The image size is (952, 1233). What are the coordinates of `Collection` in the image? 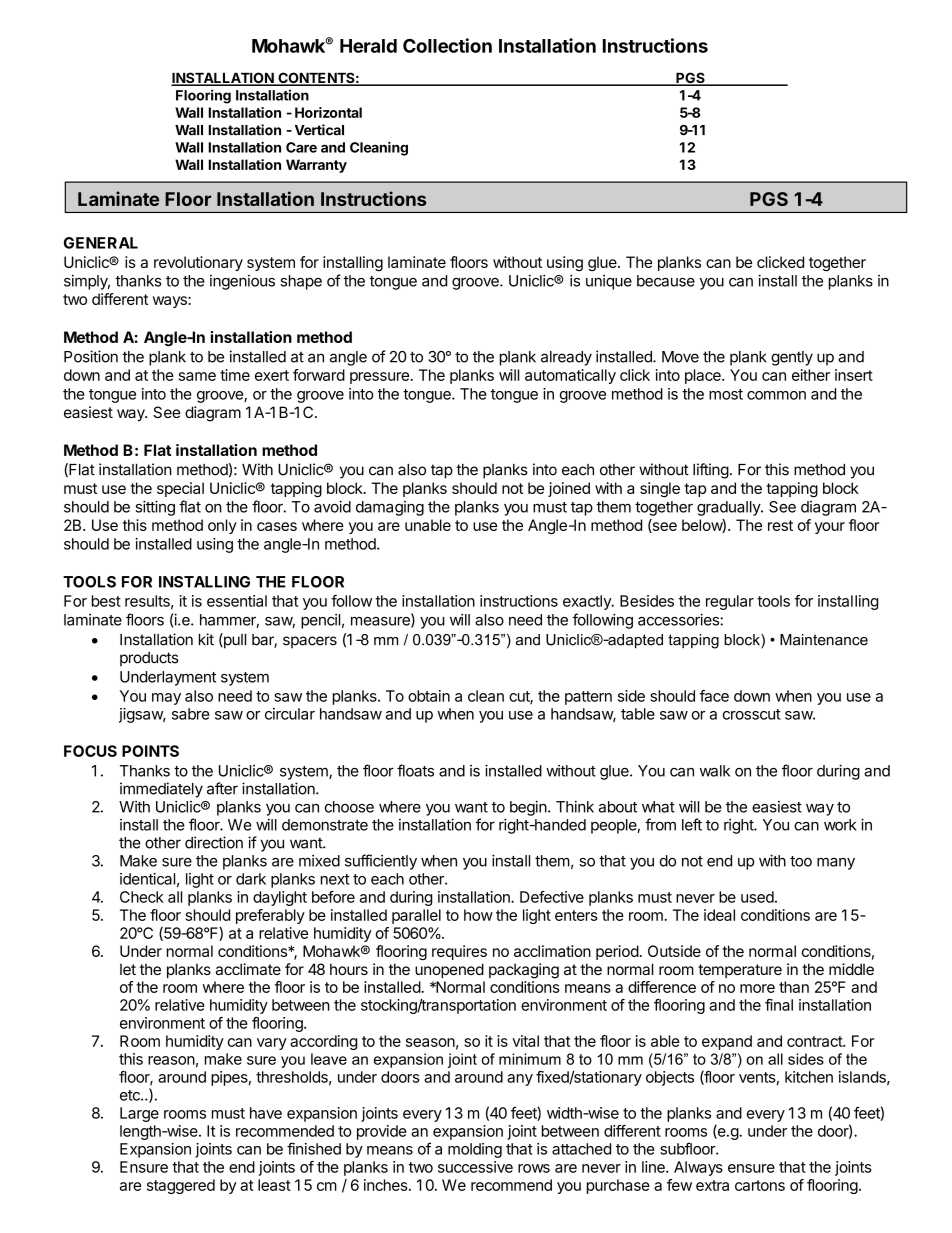 It's located at (447, 45).
